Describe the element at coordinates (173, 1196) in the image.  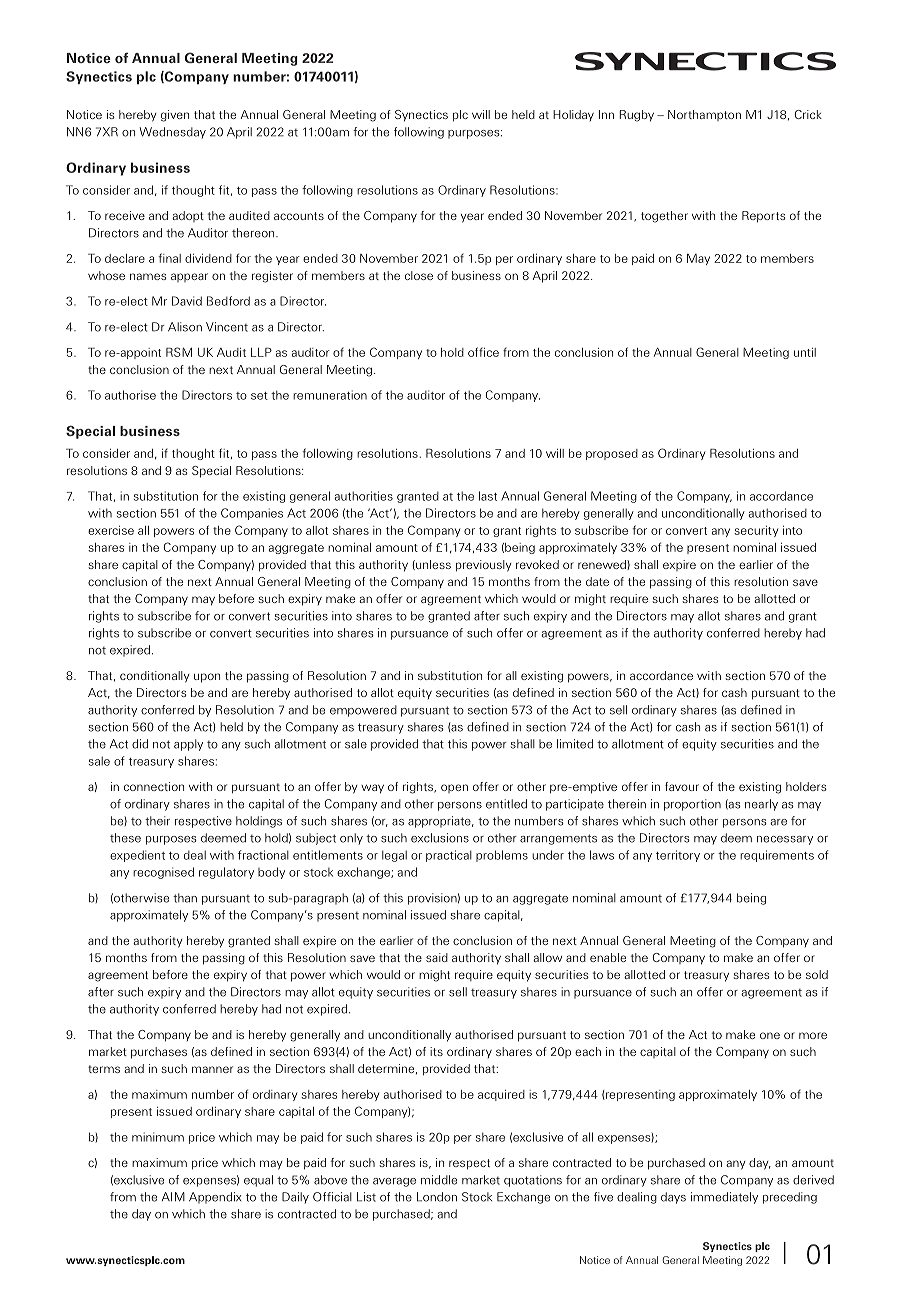
I see `AIM` at that location.
